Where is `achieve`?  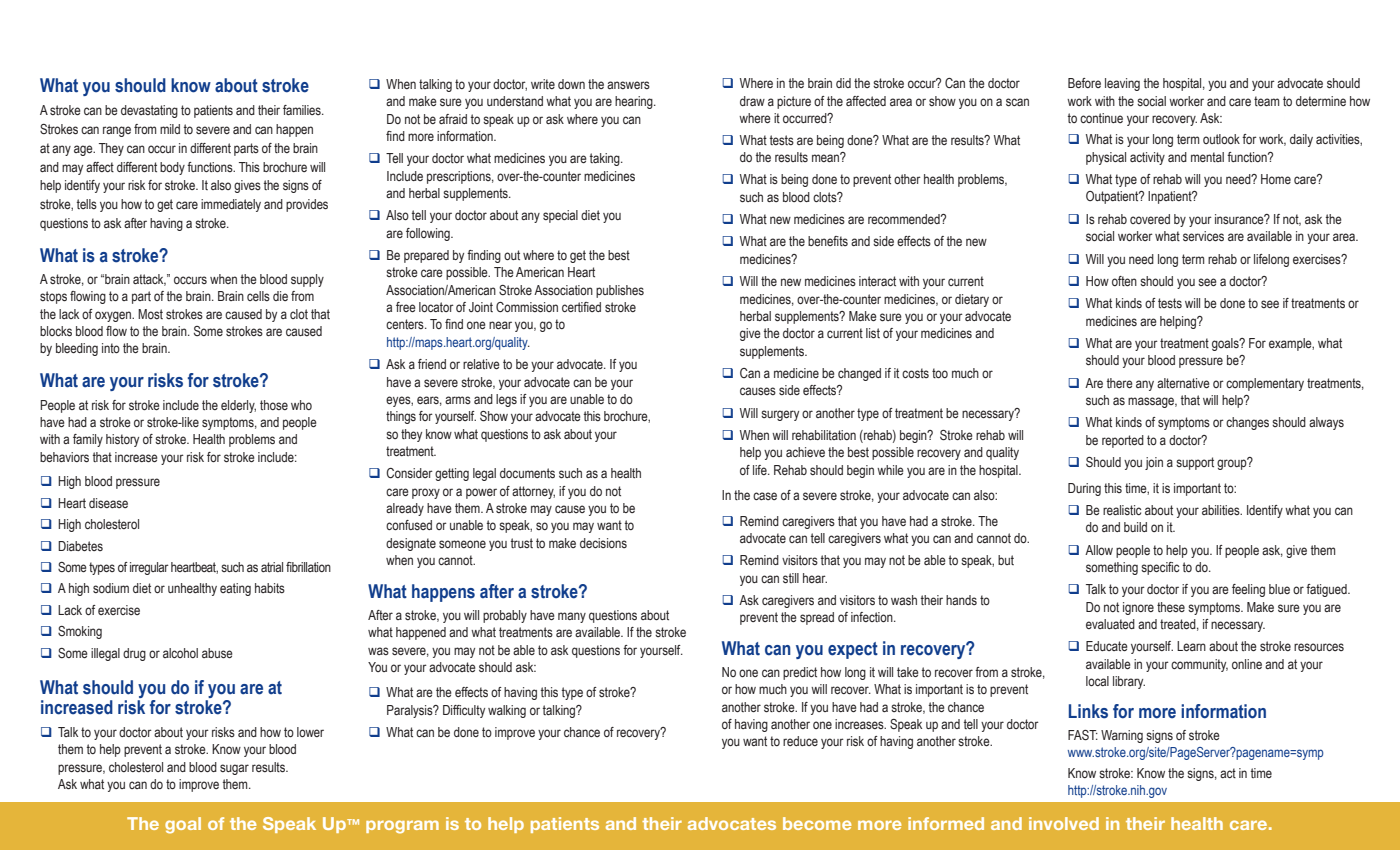 achieve is located at coordinates (805, 452).
